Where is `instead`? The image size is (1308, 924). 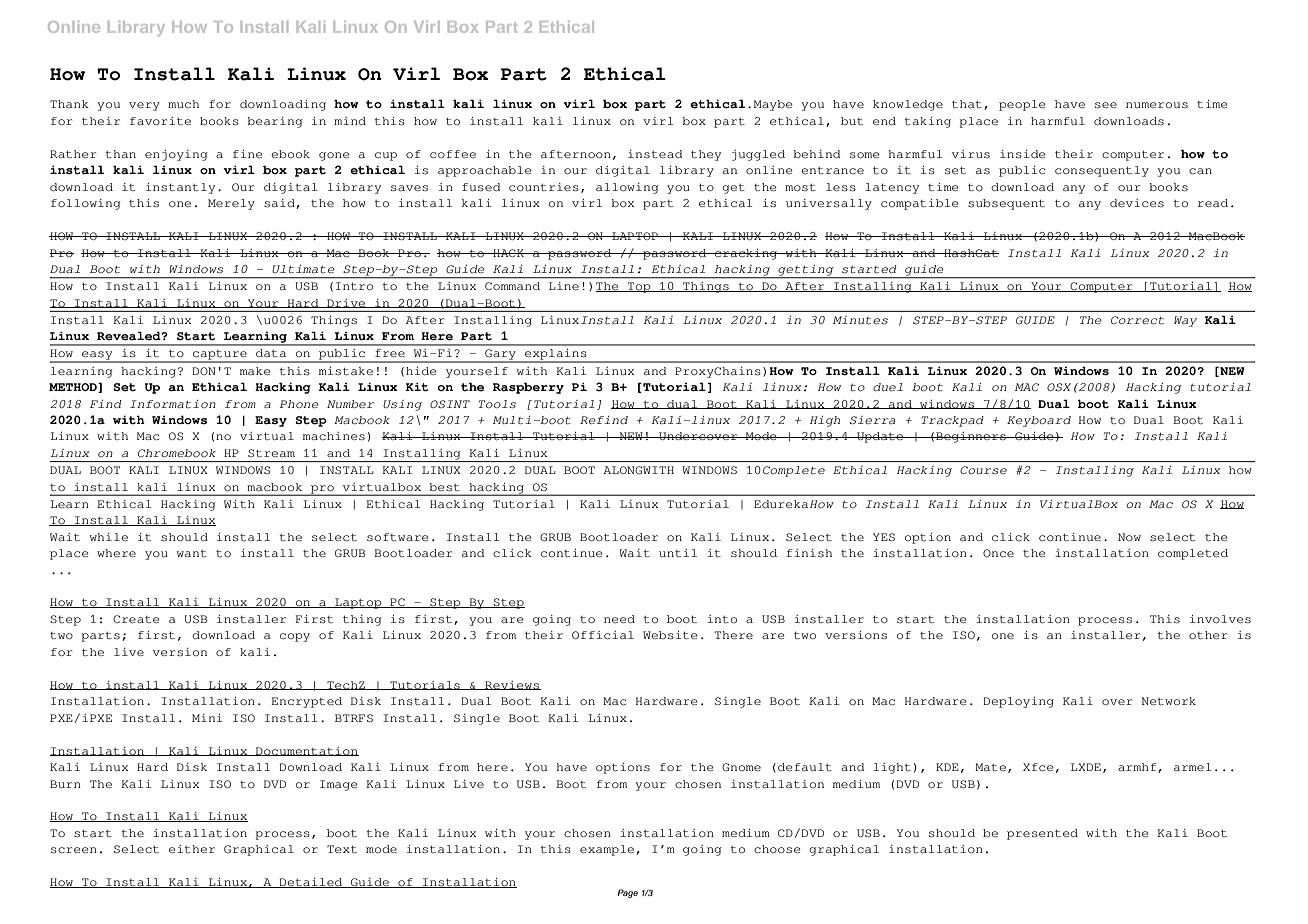 instead is located at coordinates (655, 154).
